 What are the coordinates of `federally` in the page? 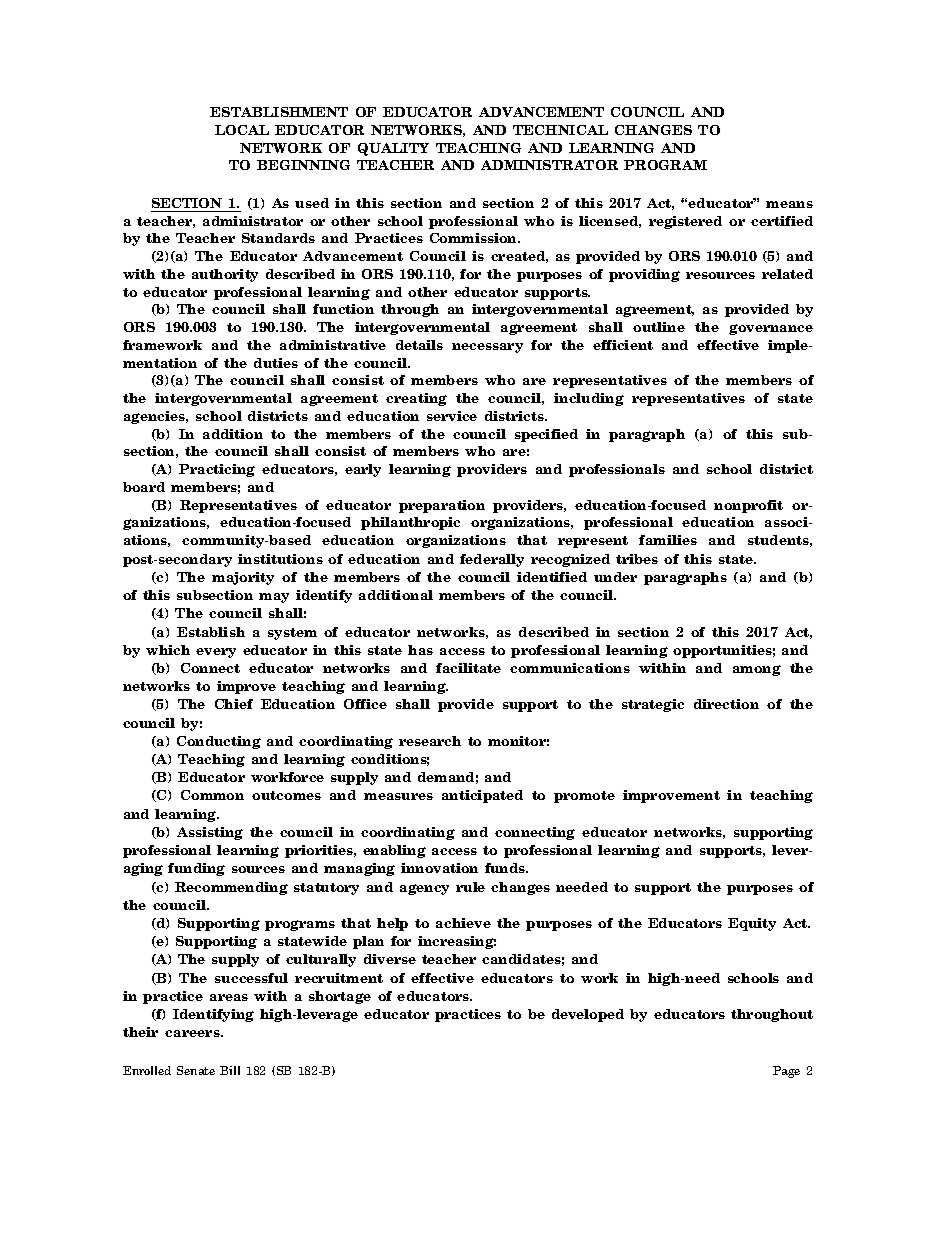 It's located at (492, 560).
